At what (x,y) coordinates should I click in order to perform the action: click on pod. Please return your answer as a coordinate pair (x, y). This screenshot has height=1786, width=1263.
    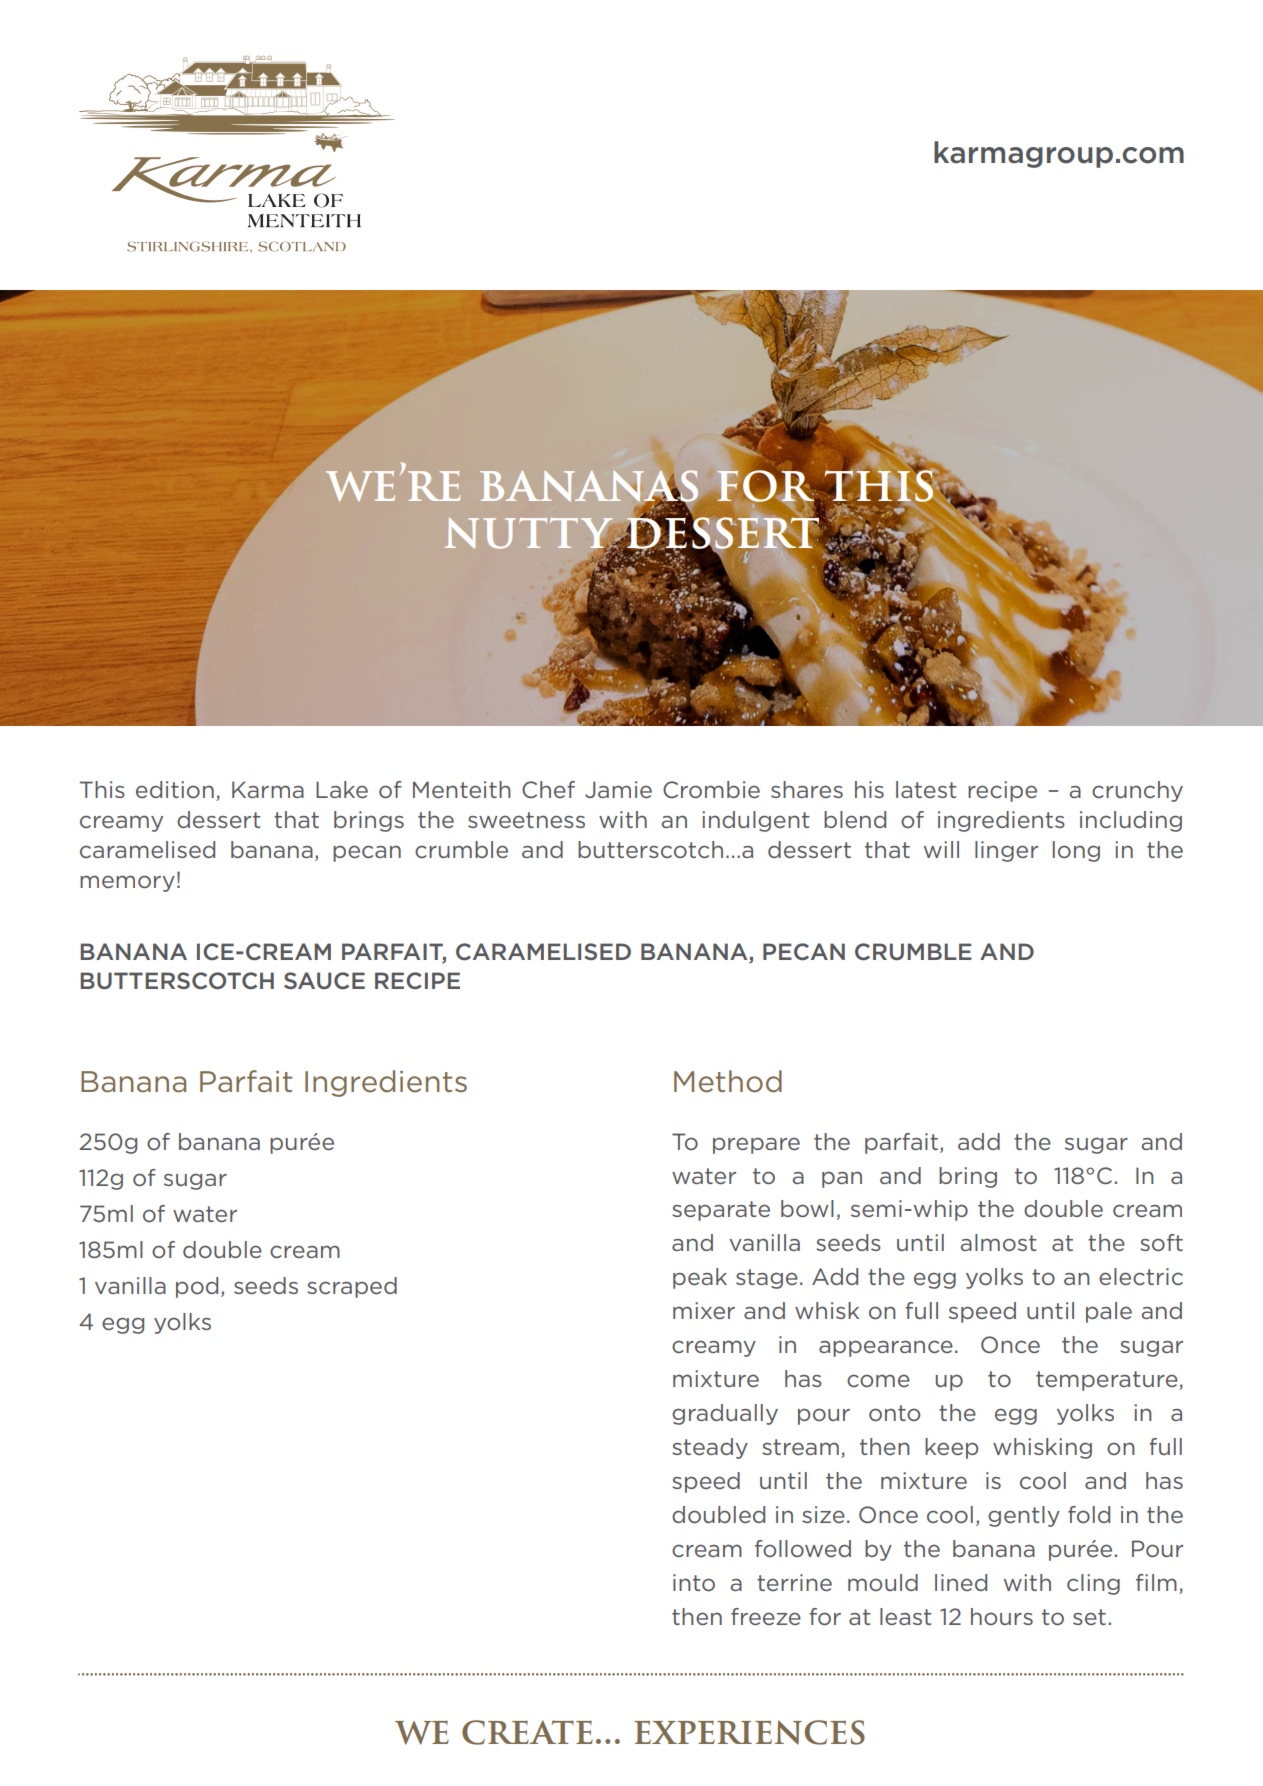
    Looking at the image, I should click on (197, 1287).
